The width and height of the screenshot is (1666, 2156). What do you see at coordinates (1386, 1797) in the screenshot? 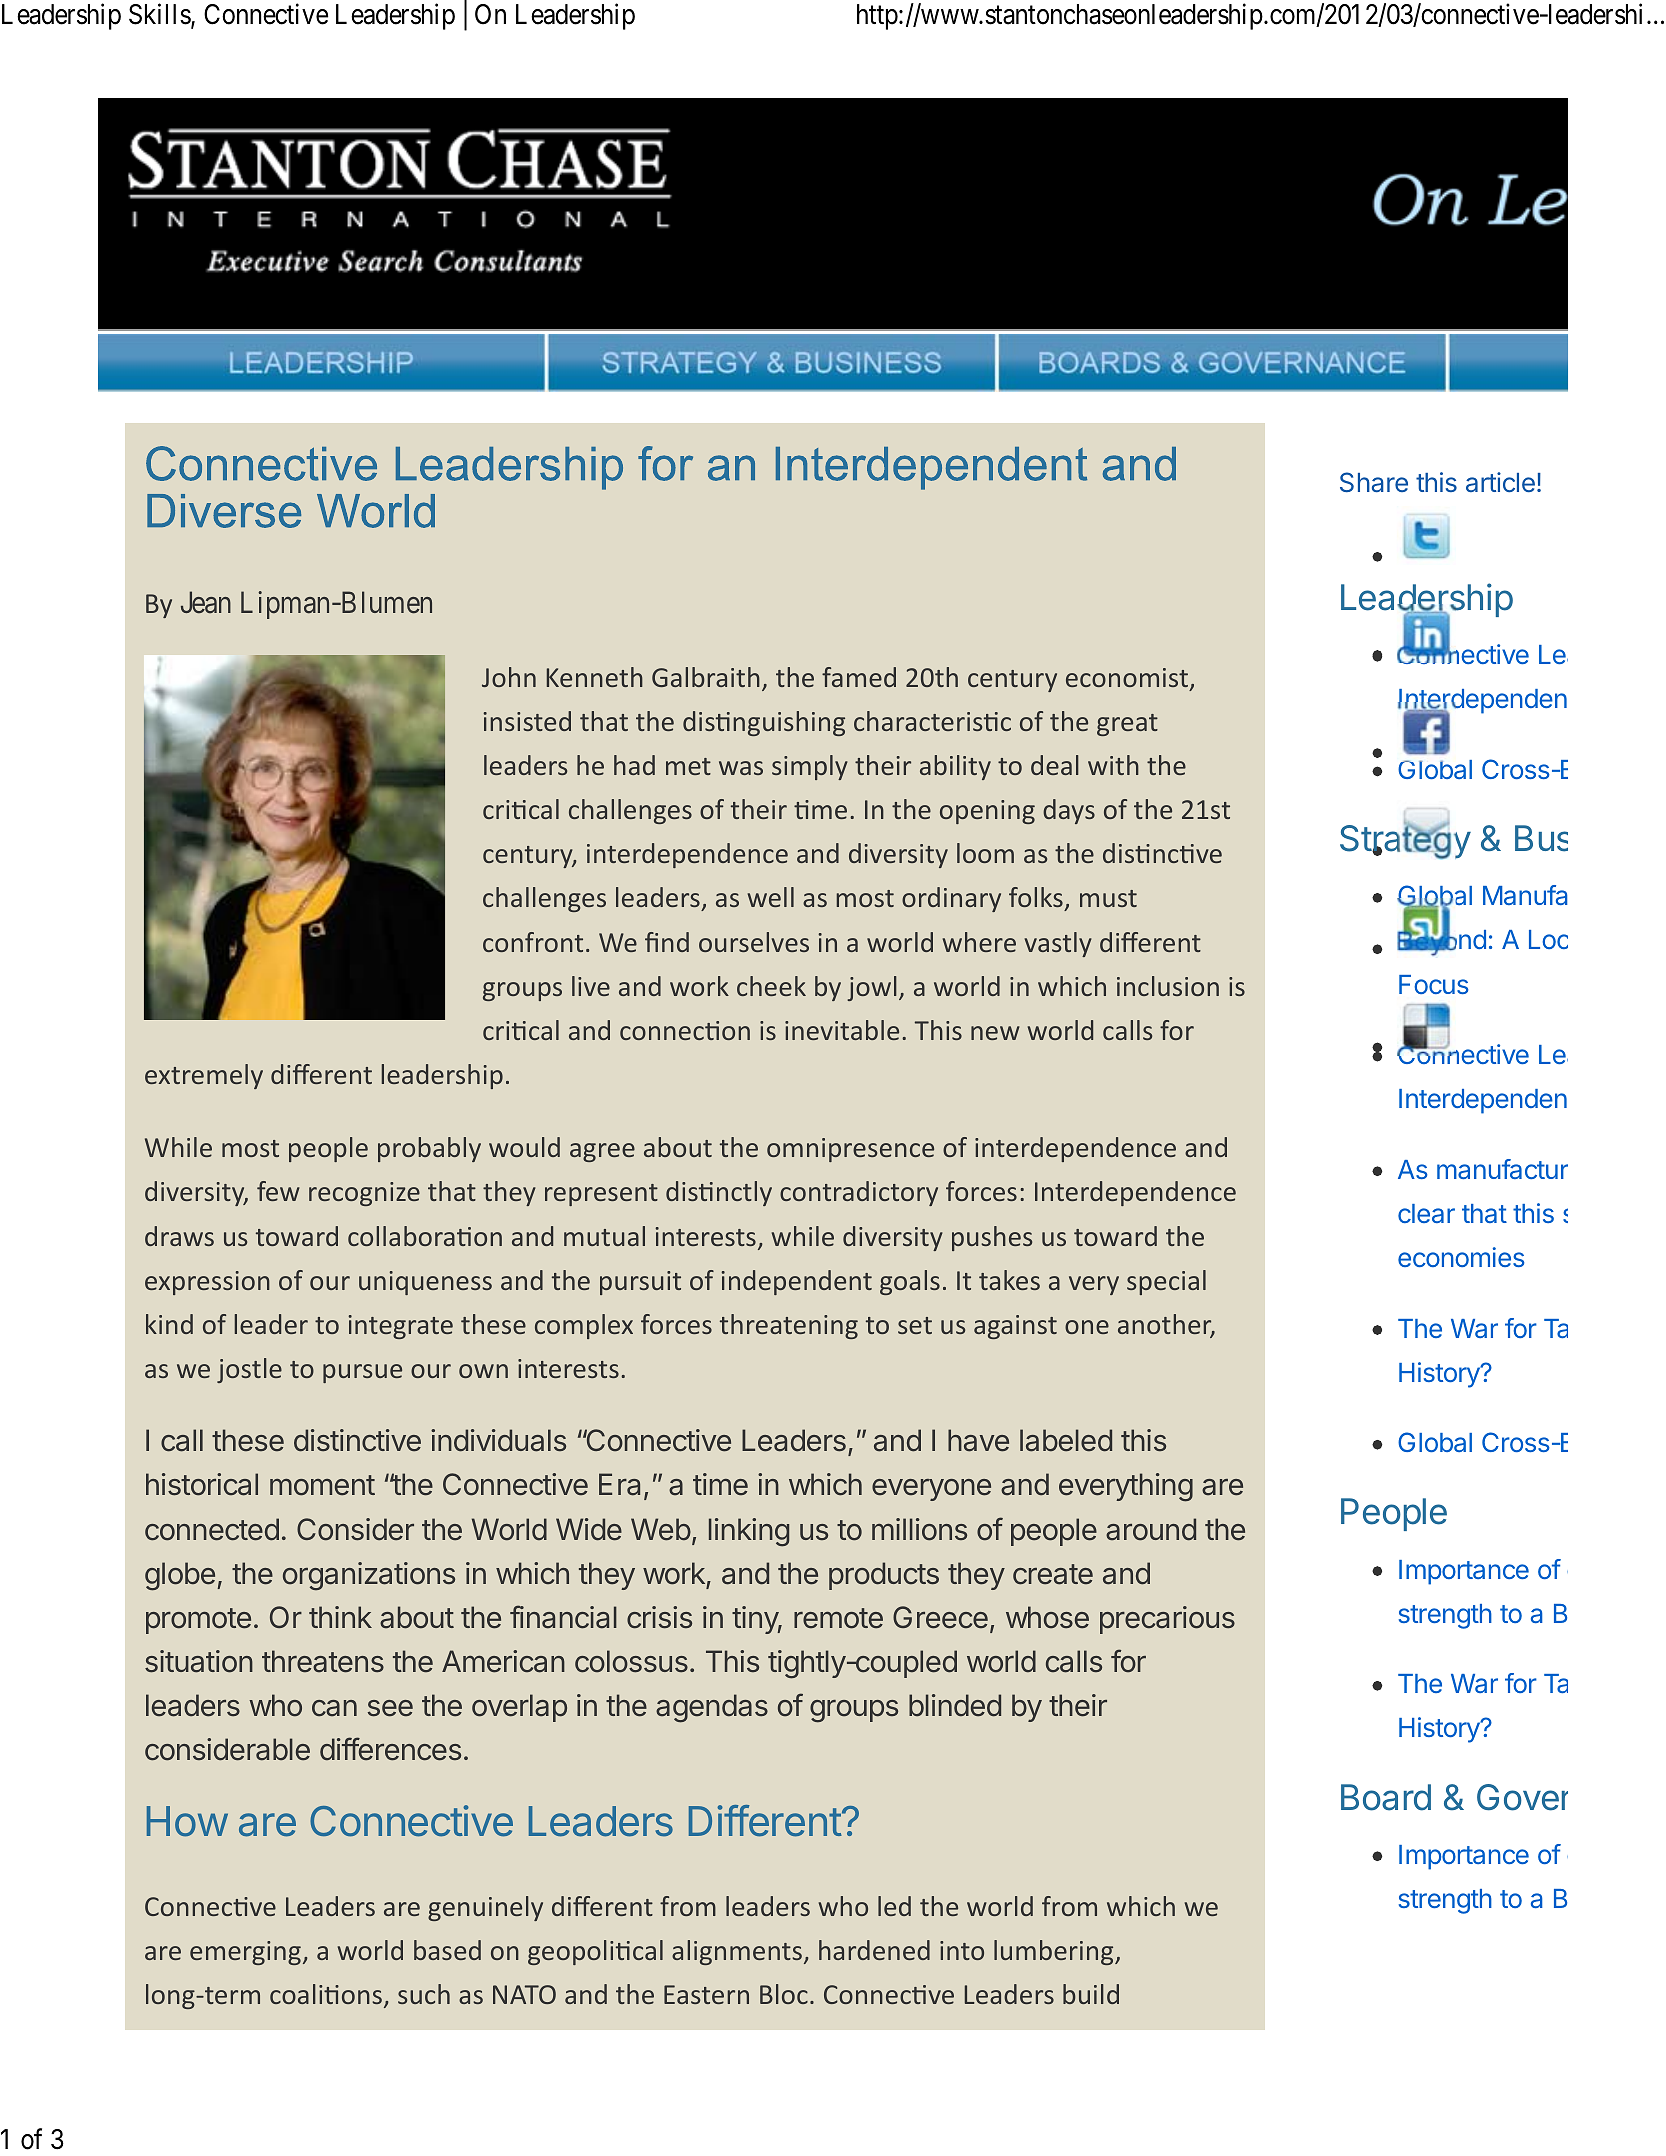
I see `Board` at bounding box center [1386, 1797].
